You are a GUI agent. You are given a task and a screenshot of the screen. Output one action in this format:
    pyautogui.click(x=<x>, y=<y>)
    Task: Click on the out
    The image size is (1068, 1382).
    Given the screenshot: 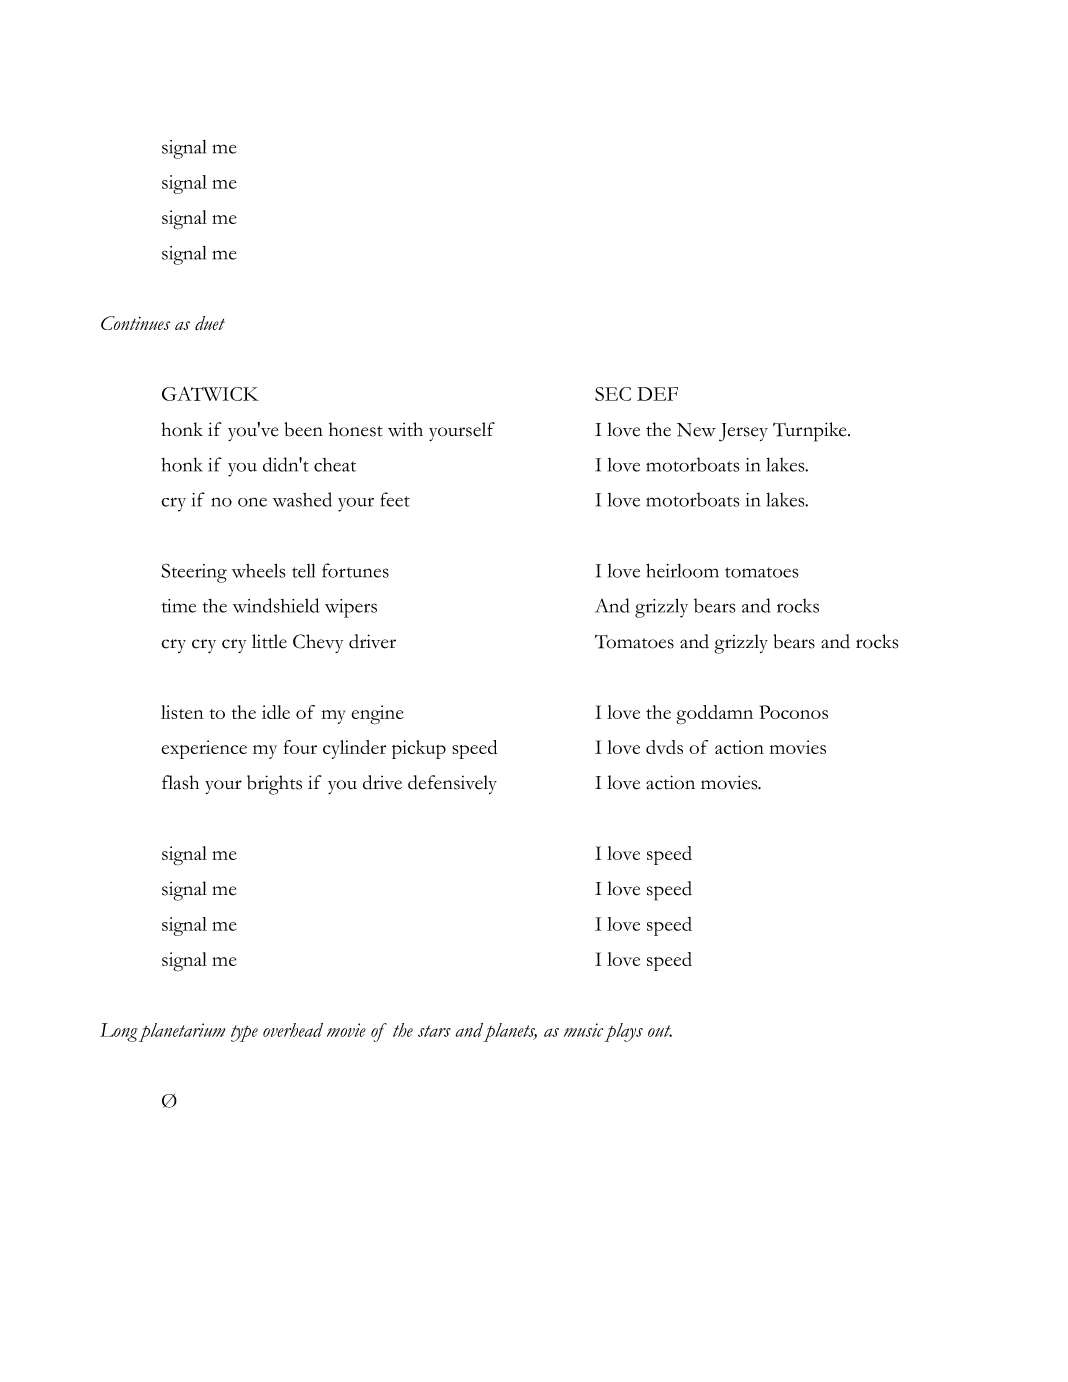 What is the action you would take?
    pyautogui.click(x=660, y=1031)
